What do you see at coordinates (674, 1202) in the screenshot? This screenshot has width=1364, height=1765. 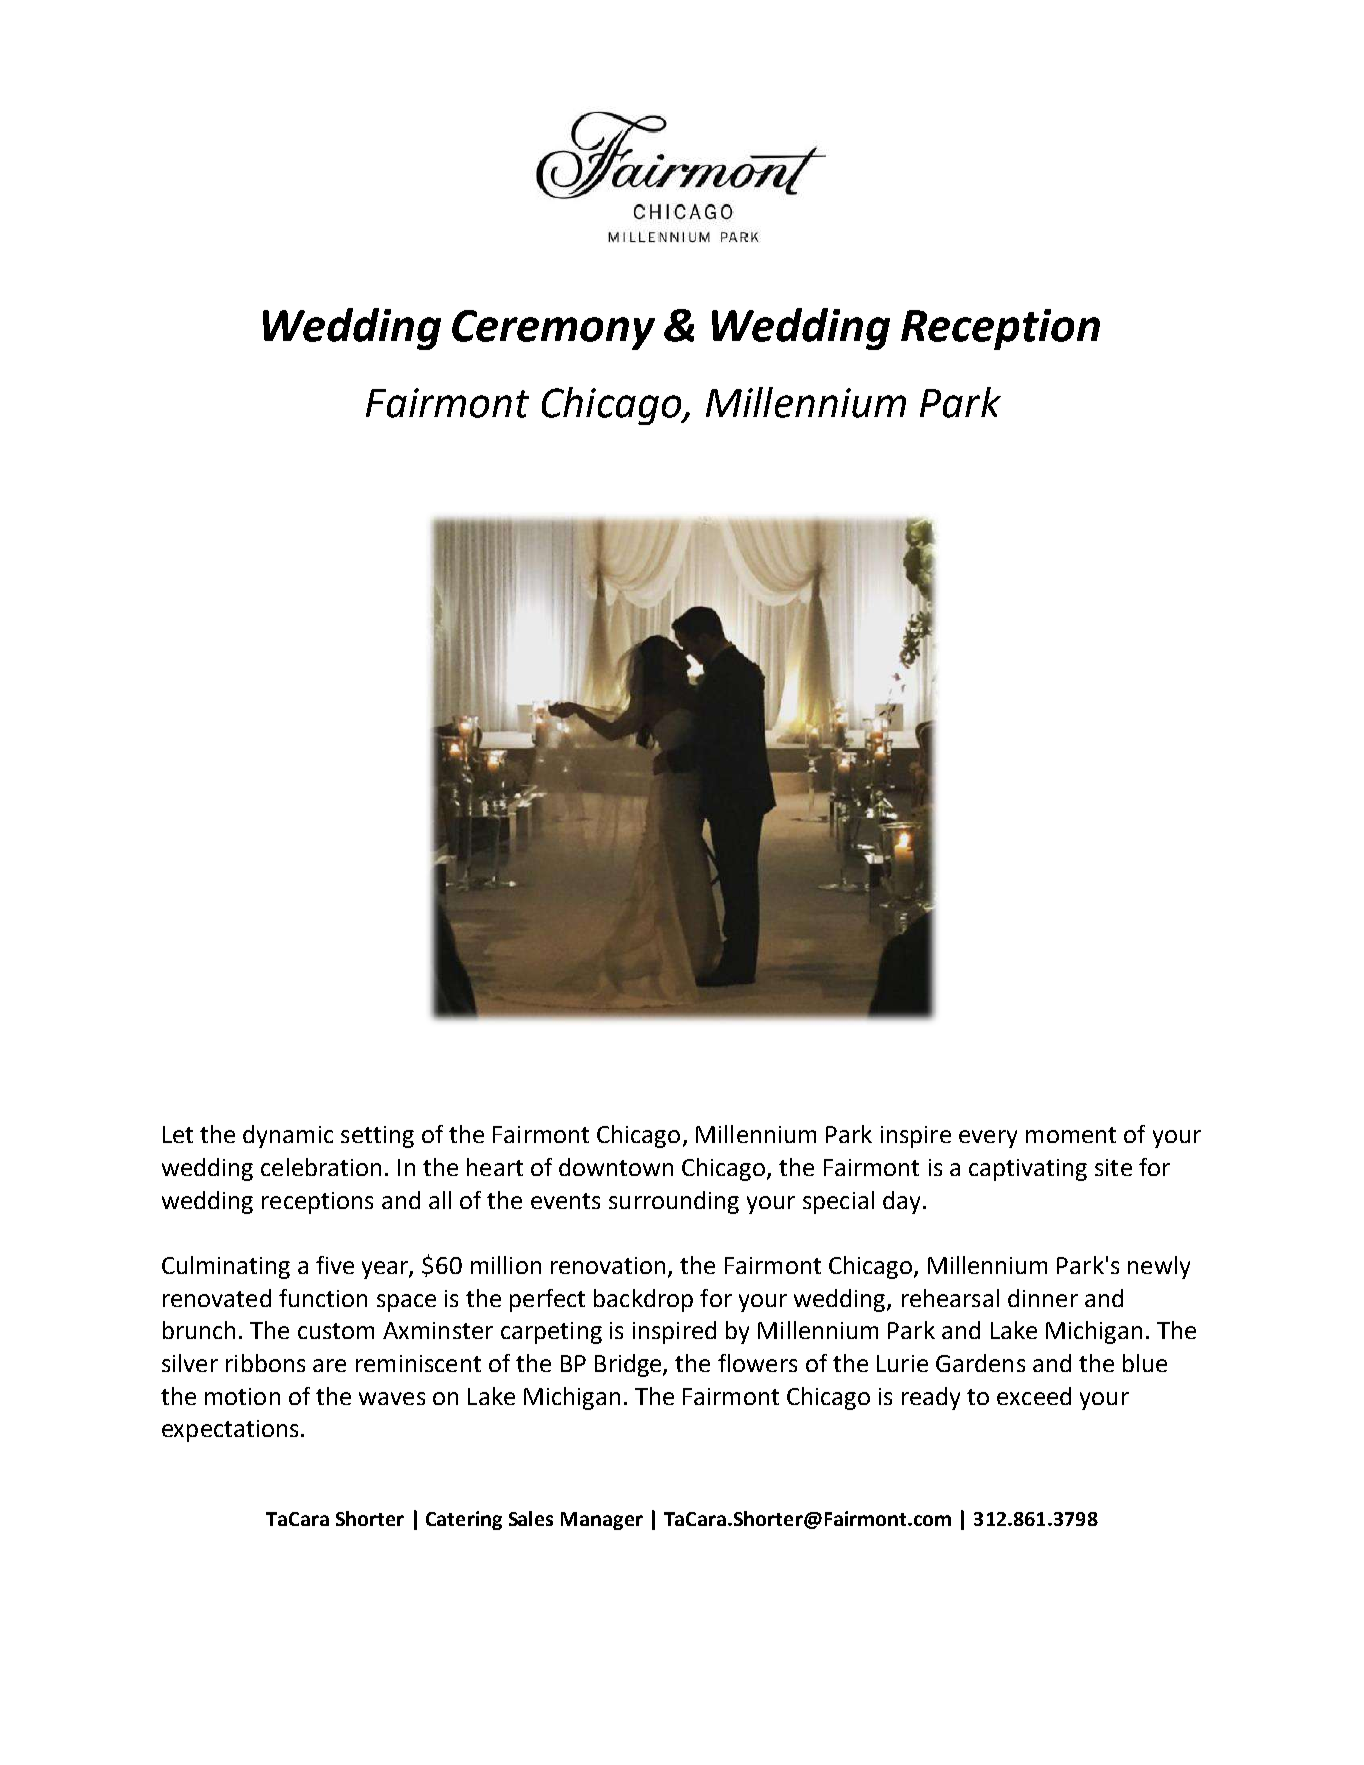 I see `surrounding` at bounding box center [674, 1202].
